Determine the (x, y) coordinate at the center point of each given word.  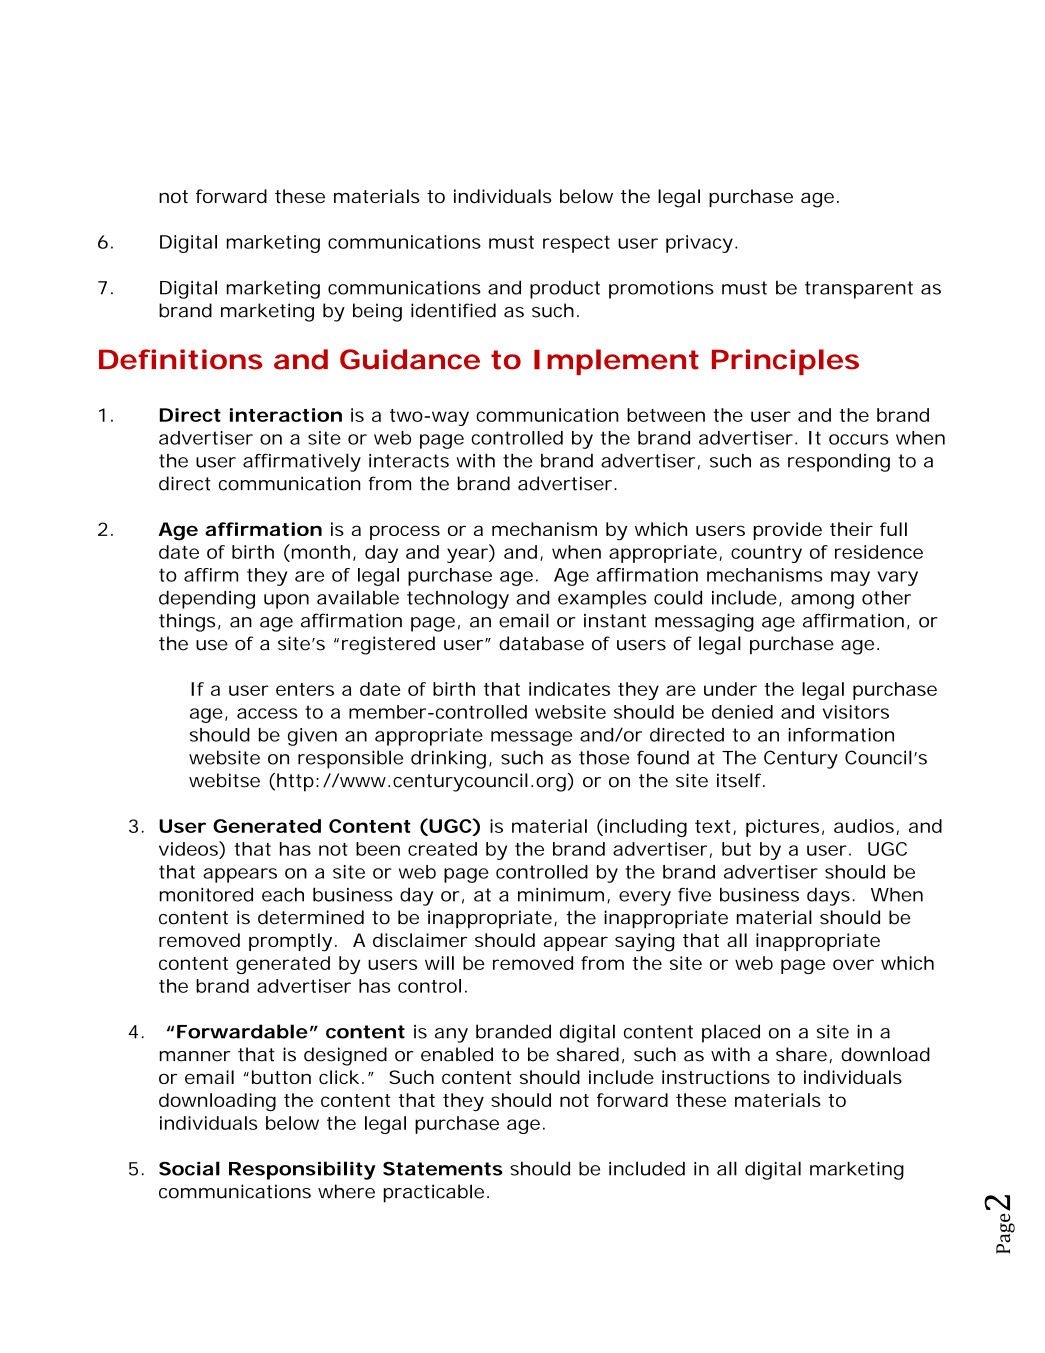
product (565, 289)
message (531, 738)
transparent (859, 290)
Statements (443, 1168)
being (377, 312)
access (267, 713)
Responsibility (302, 1170)
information (841, 735)
